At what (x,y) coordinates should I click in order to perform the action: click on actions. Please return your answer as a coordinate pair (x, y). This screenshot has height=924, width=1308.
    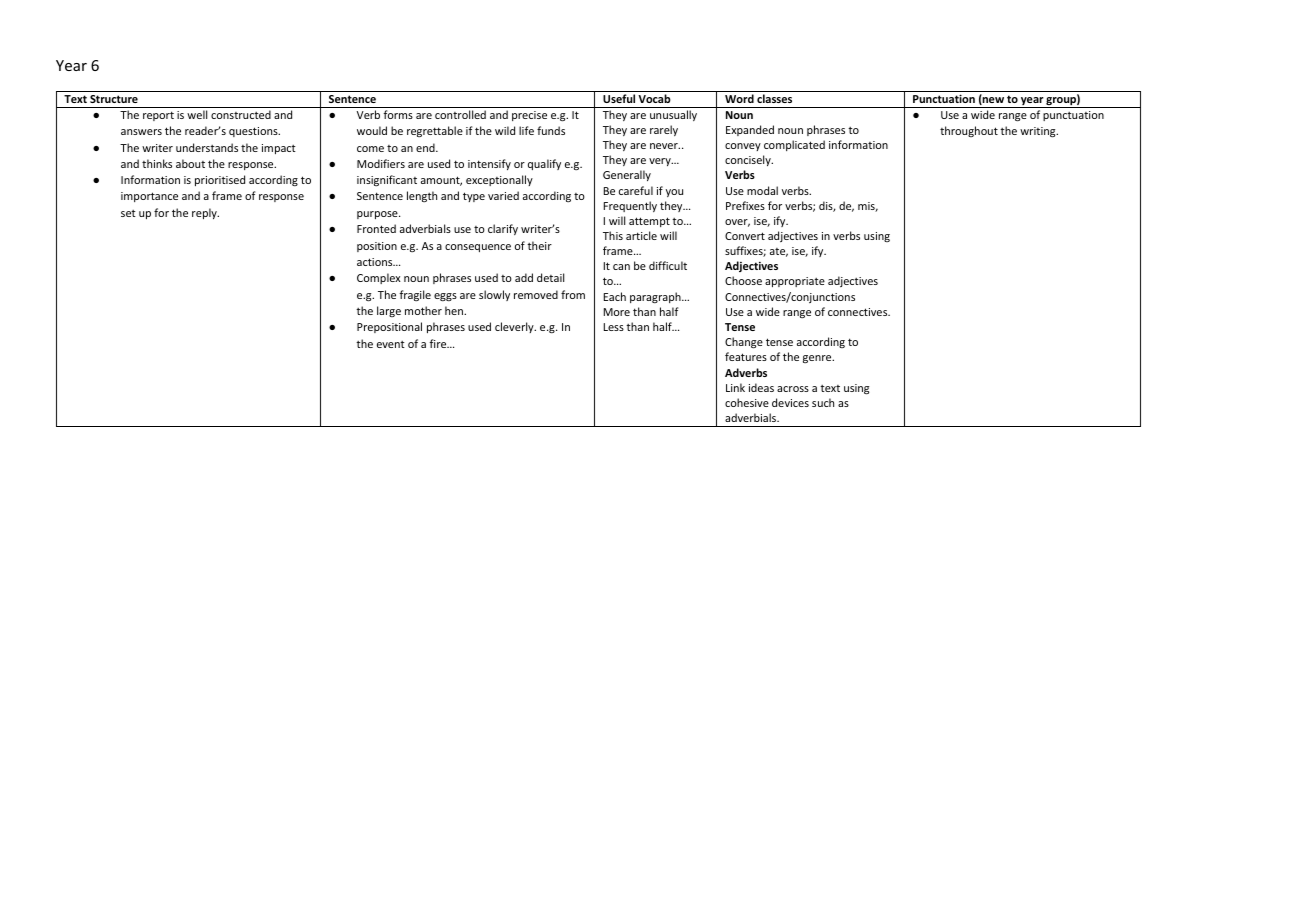
    Looking at the image, I should click on (376, 262).
